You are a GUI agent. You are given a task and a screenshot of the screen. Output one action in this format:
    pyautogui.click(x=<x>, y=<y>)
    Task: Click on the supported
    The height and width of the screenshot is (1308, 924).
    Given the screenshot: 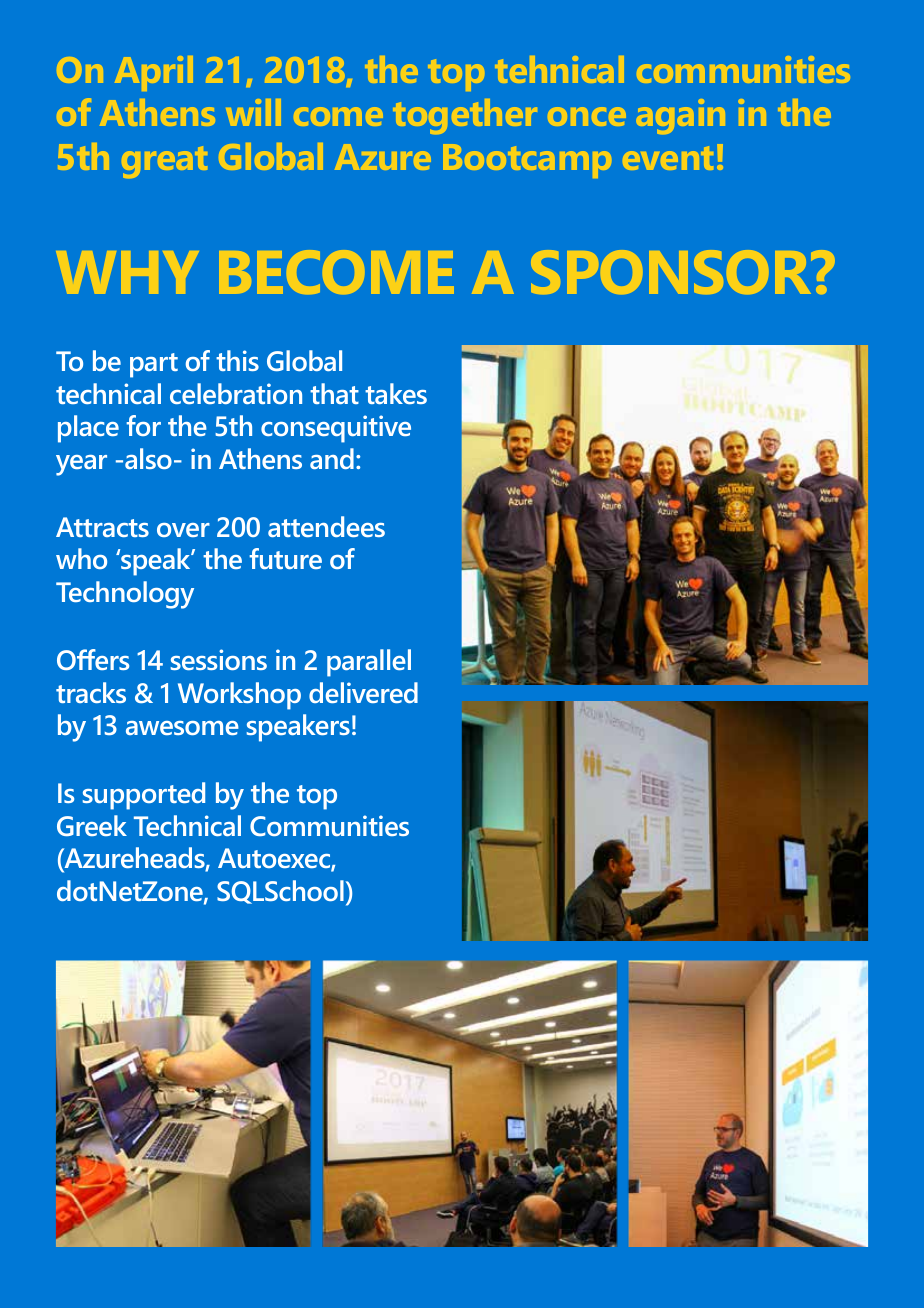 What is the action you would take?
    pyautogui.click(x=144, y=796)
